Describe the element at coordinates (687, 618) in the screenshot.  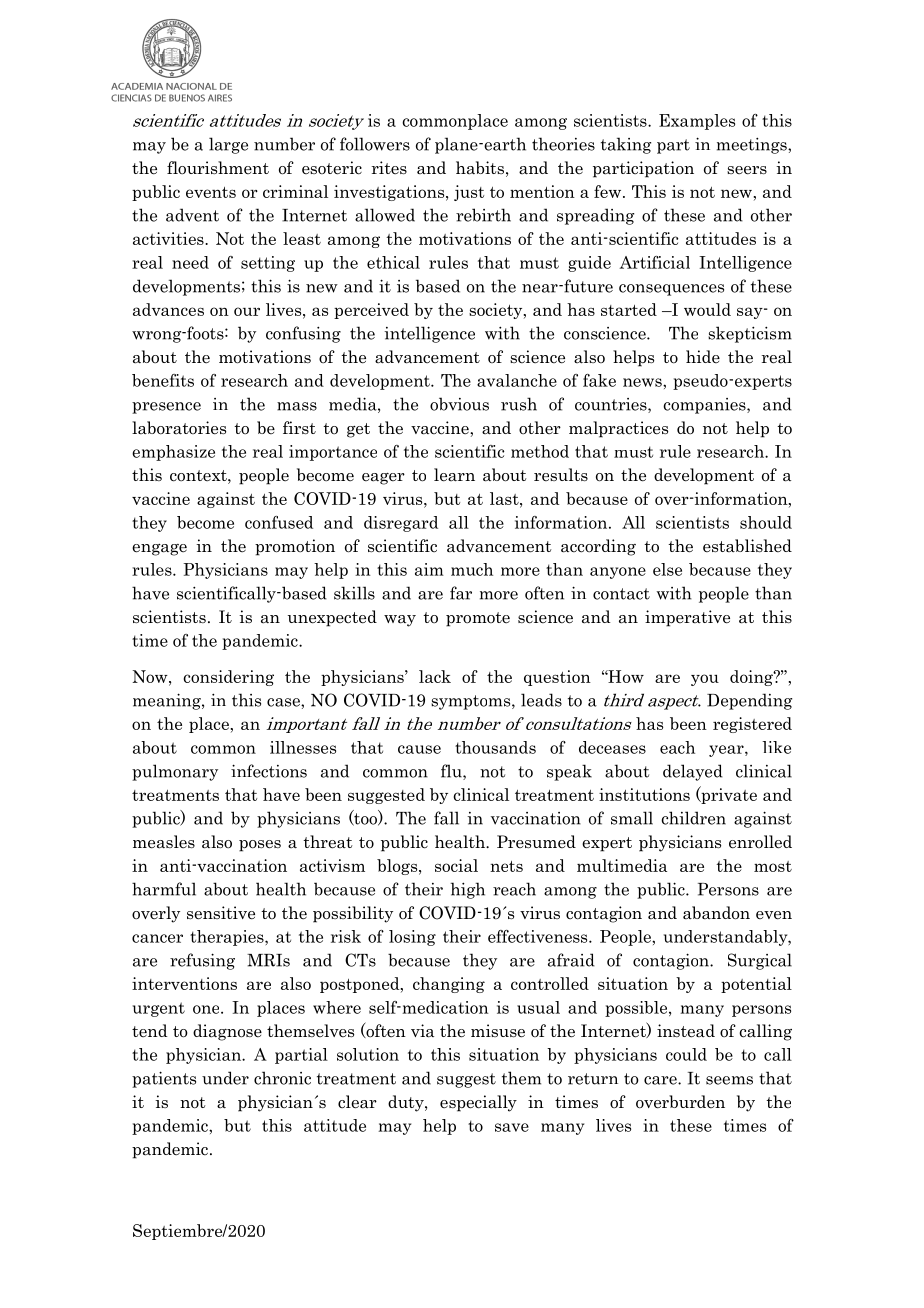
I see `imperative` at that location.
